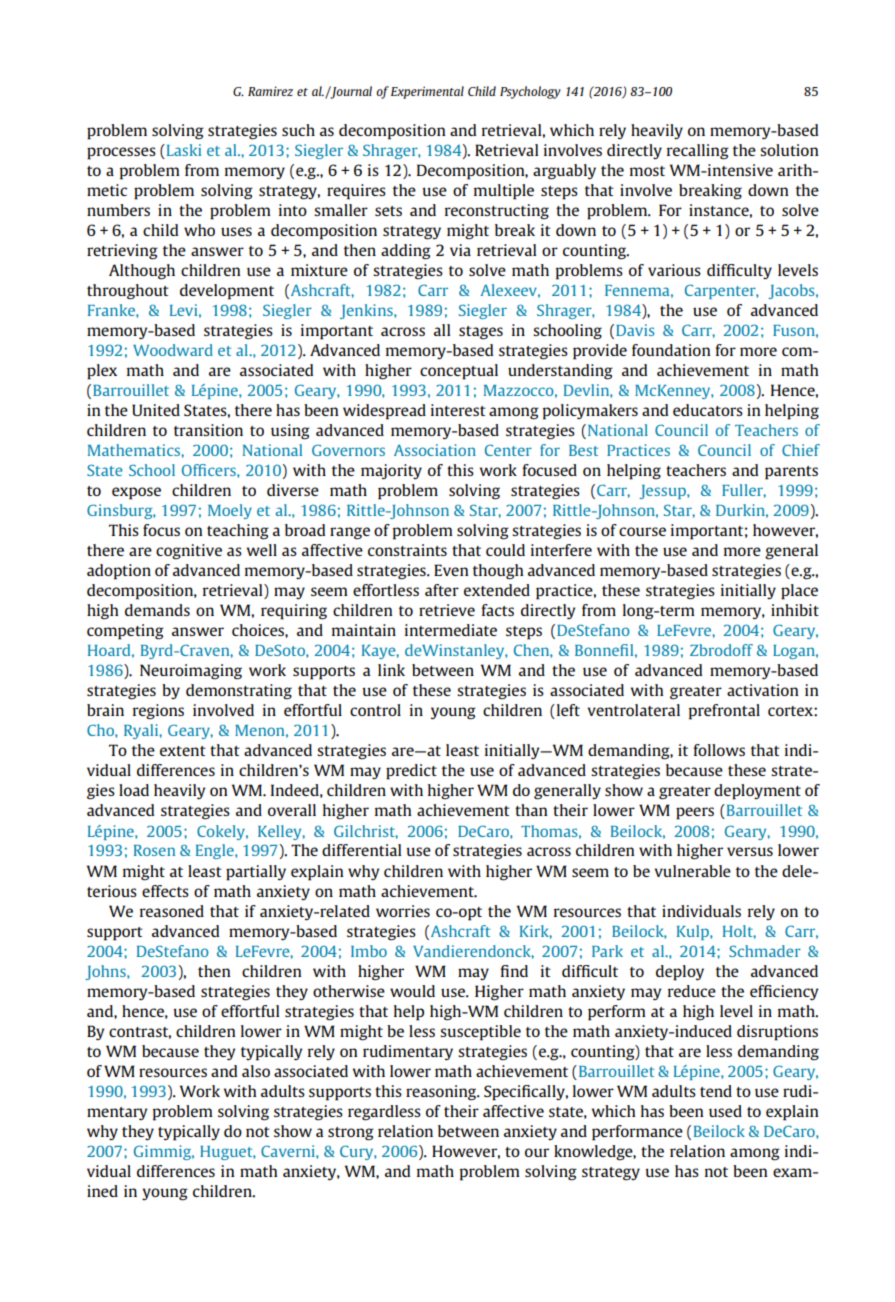 This screenshot has width=895, height=1302. Describe the element at coordinates (427, 92) in the screenshot. I see `Experimental` at that location.
